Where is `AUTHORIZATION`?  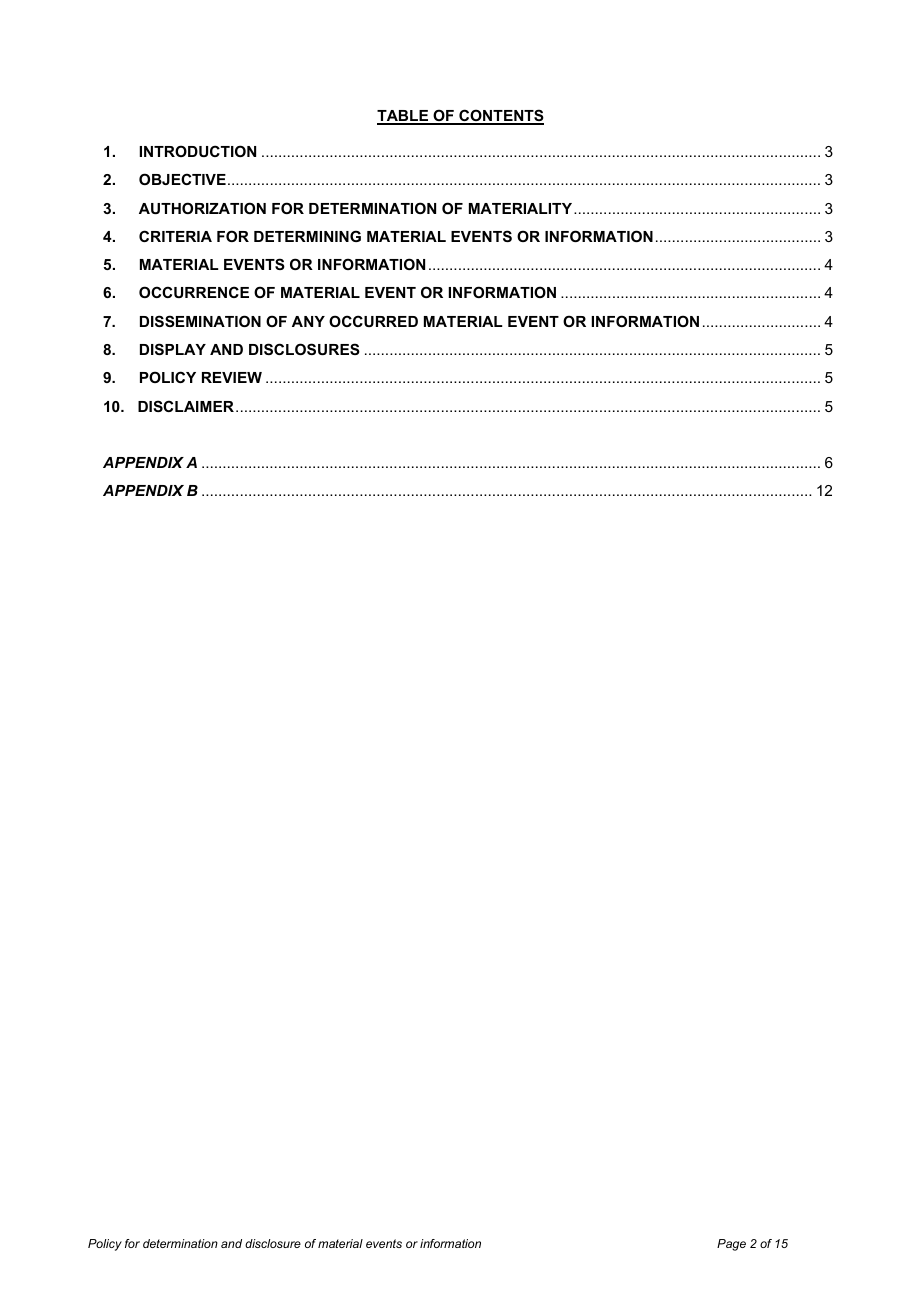
AUTHORIZATION is located at coordinates (202, 208).
